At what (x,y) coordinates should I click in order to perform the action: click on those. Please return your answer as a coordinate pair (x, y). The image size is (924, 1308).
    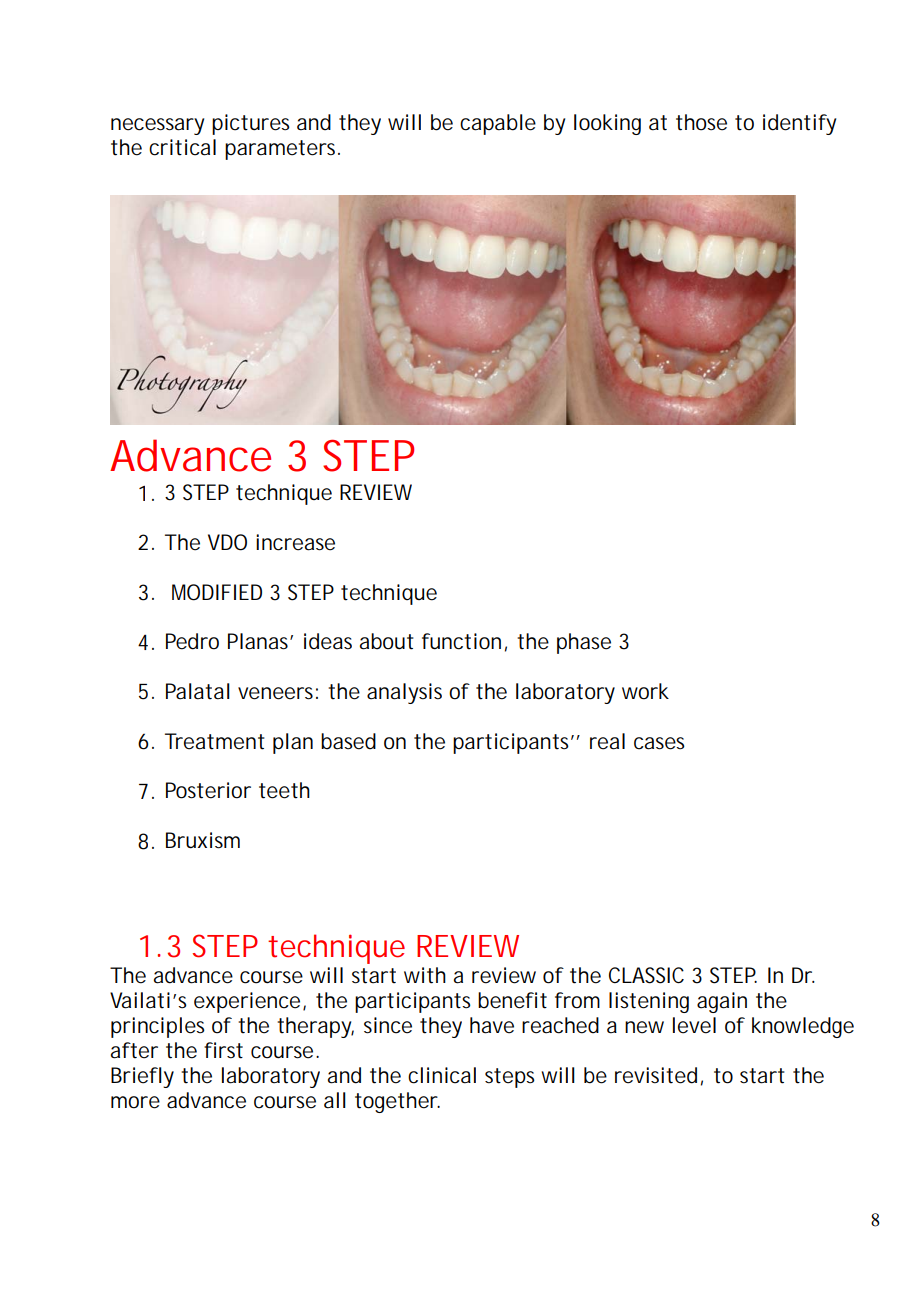
    Looking at the image, I should click on (701, 122).
